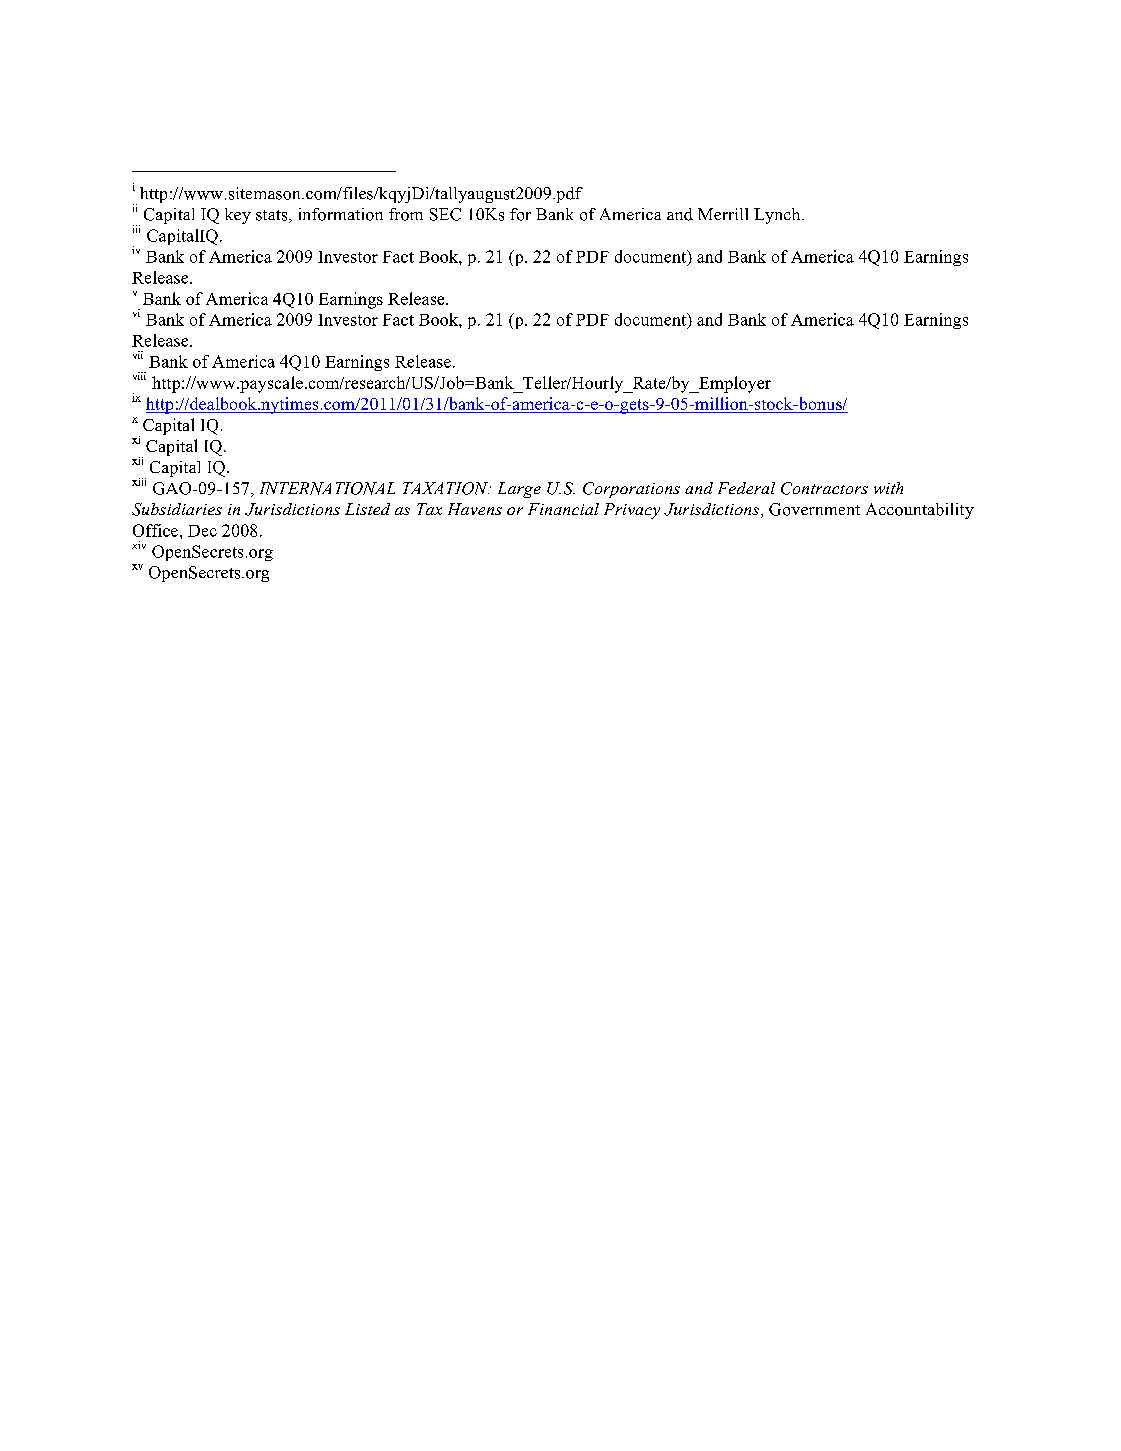  What do you see at coordinates (406, 214) in the screenshot?
I see `from` at bounding box center [406, 214].
